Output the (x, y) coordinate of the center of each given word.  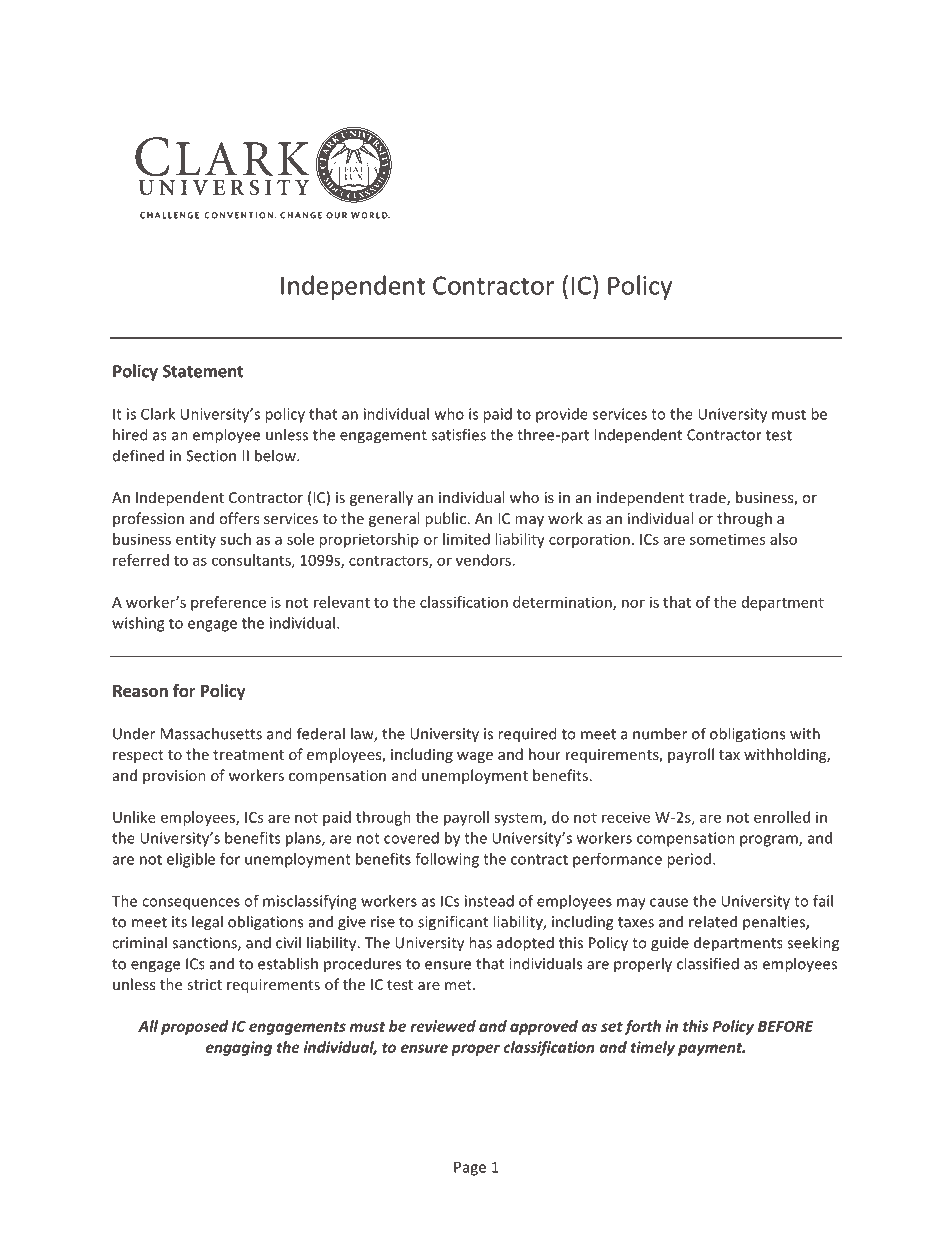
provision (174, 777)
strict (204, 984)
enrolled (782, 817)
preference (228, 603)
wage (475, 757)
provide (562, 415)
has (480, 942)
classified (708, 963)
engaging (239, 1048)
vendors (483, 560)
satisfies (458, 434)
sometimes (727, 539)
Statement (203, 371)
